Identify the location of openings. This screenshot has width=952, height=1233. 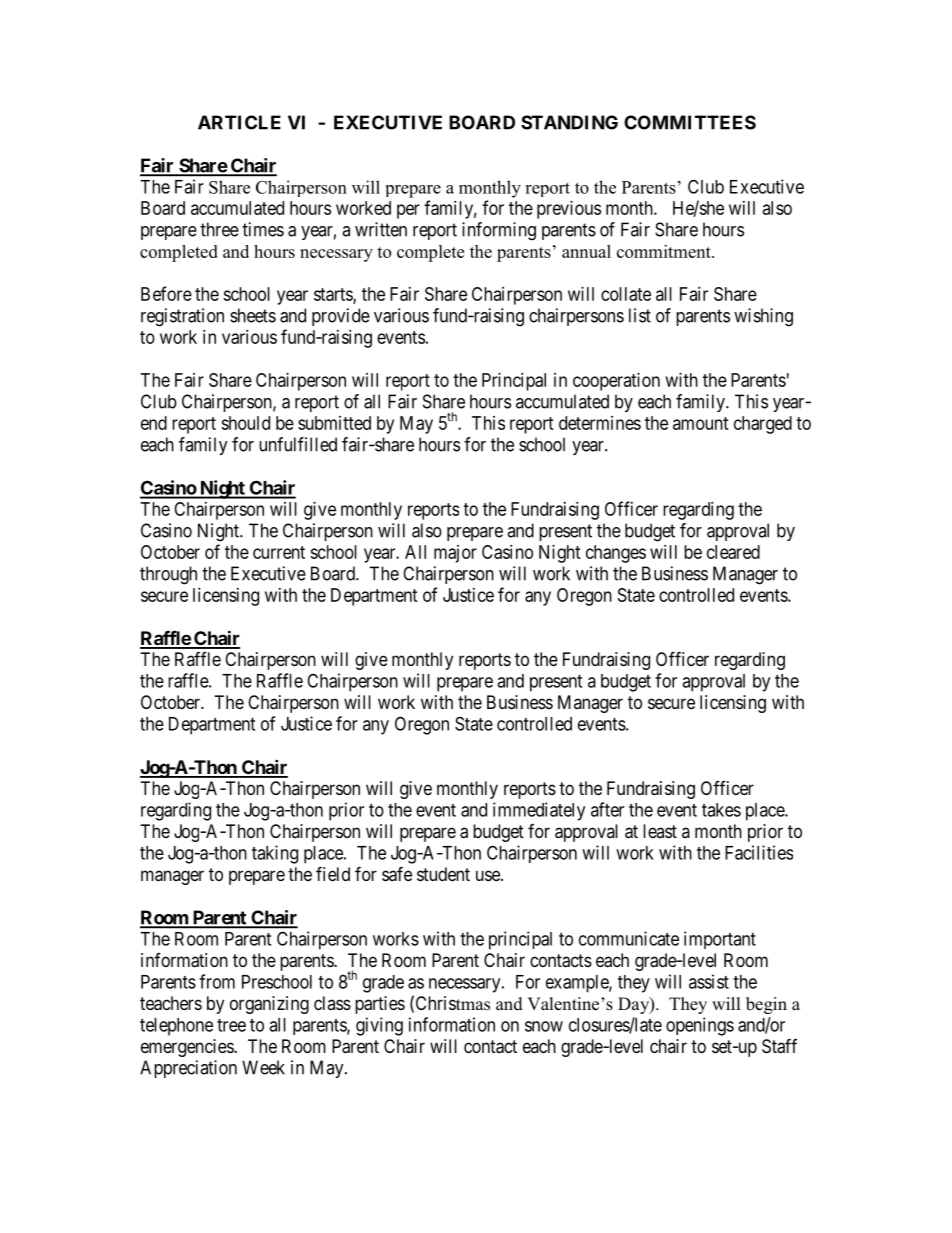
(700, 1026).
